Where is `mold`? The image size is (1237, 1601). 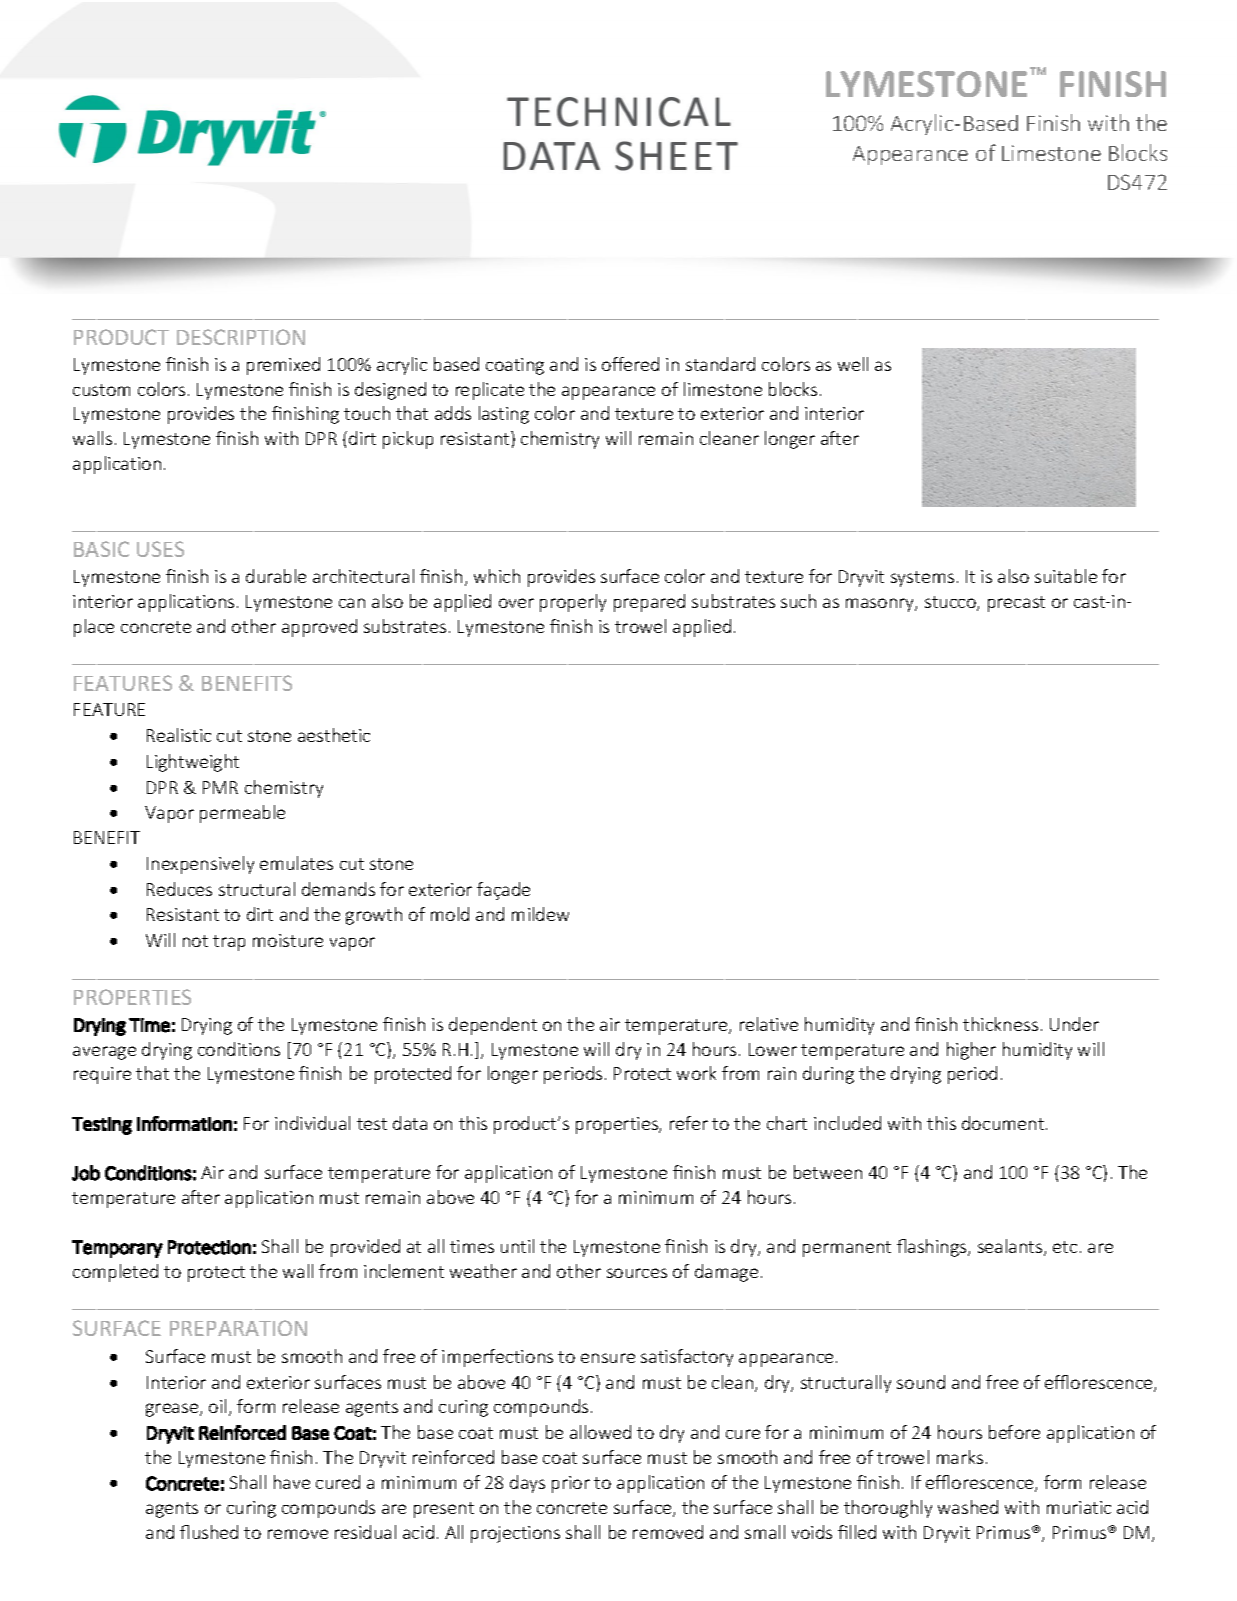
mold is located at coordinates (450, 914).
